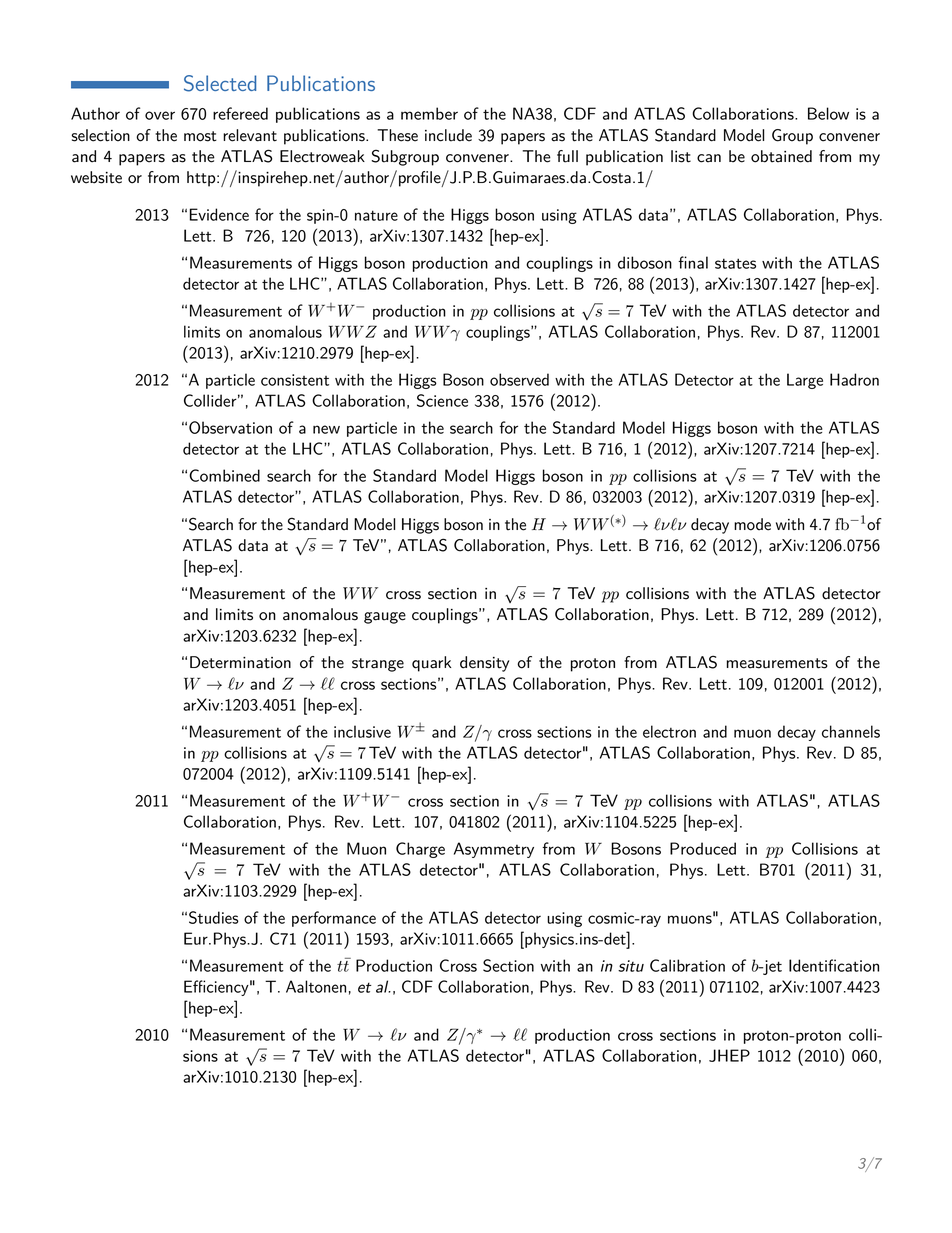 This screenshot has height=1233, width=952. Describe the element at coordinates (224, 475) in the screenshot. I see `Combined` at that location.
